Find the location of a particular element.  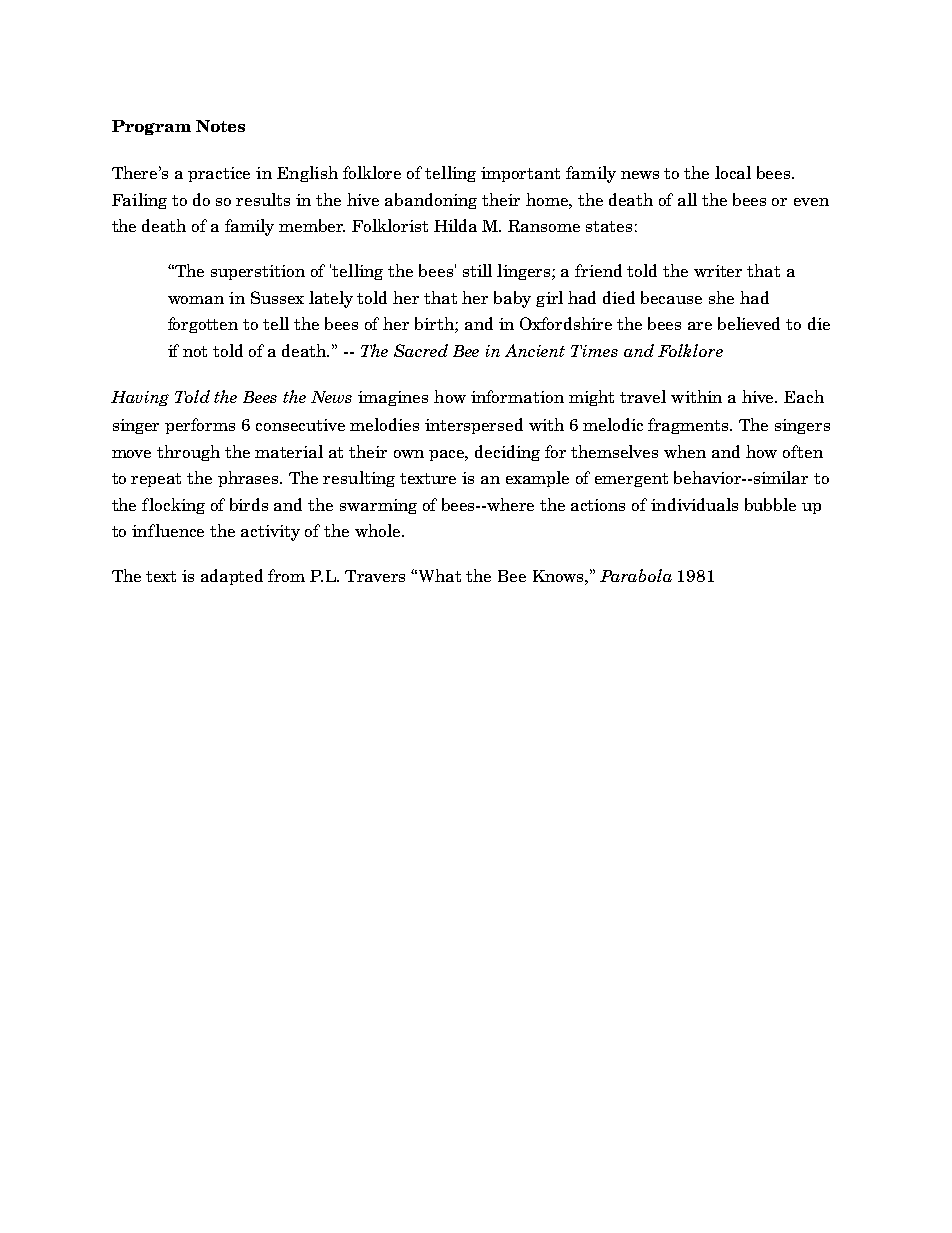

adapted is located at coordinates (232, 577).
